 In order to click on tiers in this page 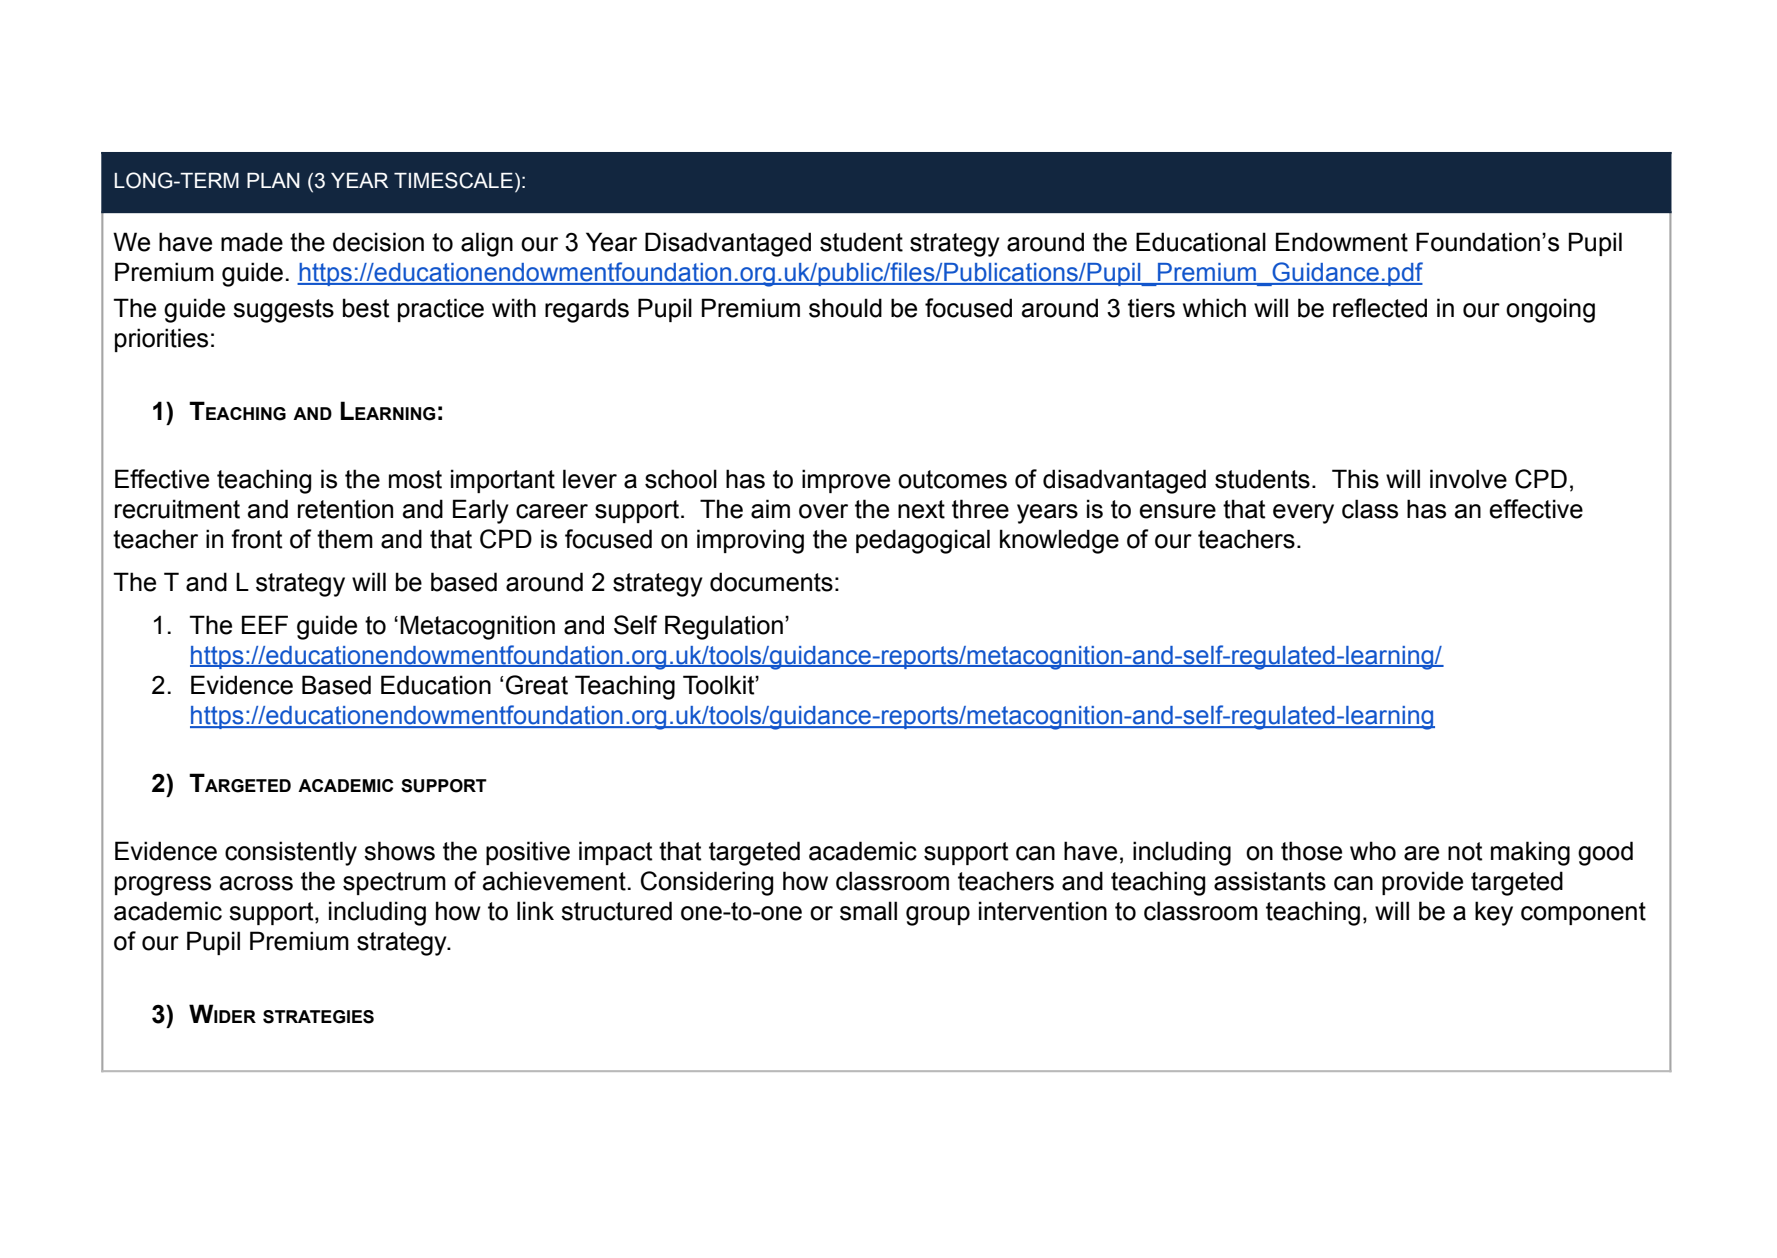, I will do `click(1151, 308)`.
